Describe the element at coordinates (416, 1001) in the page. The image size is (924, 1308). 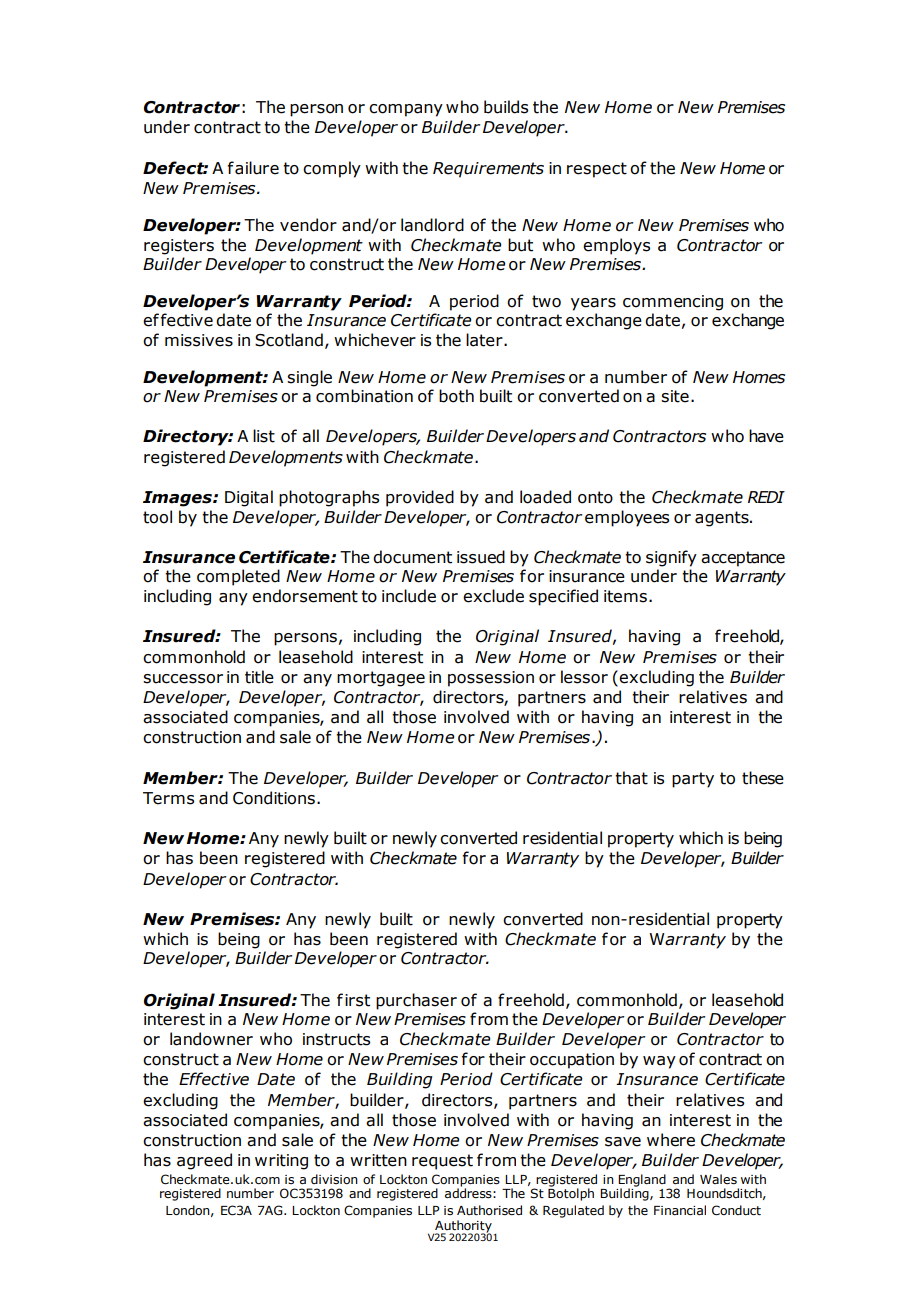
I see `purchaser` at that location.
